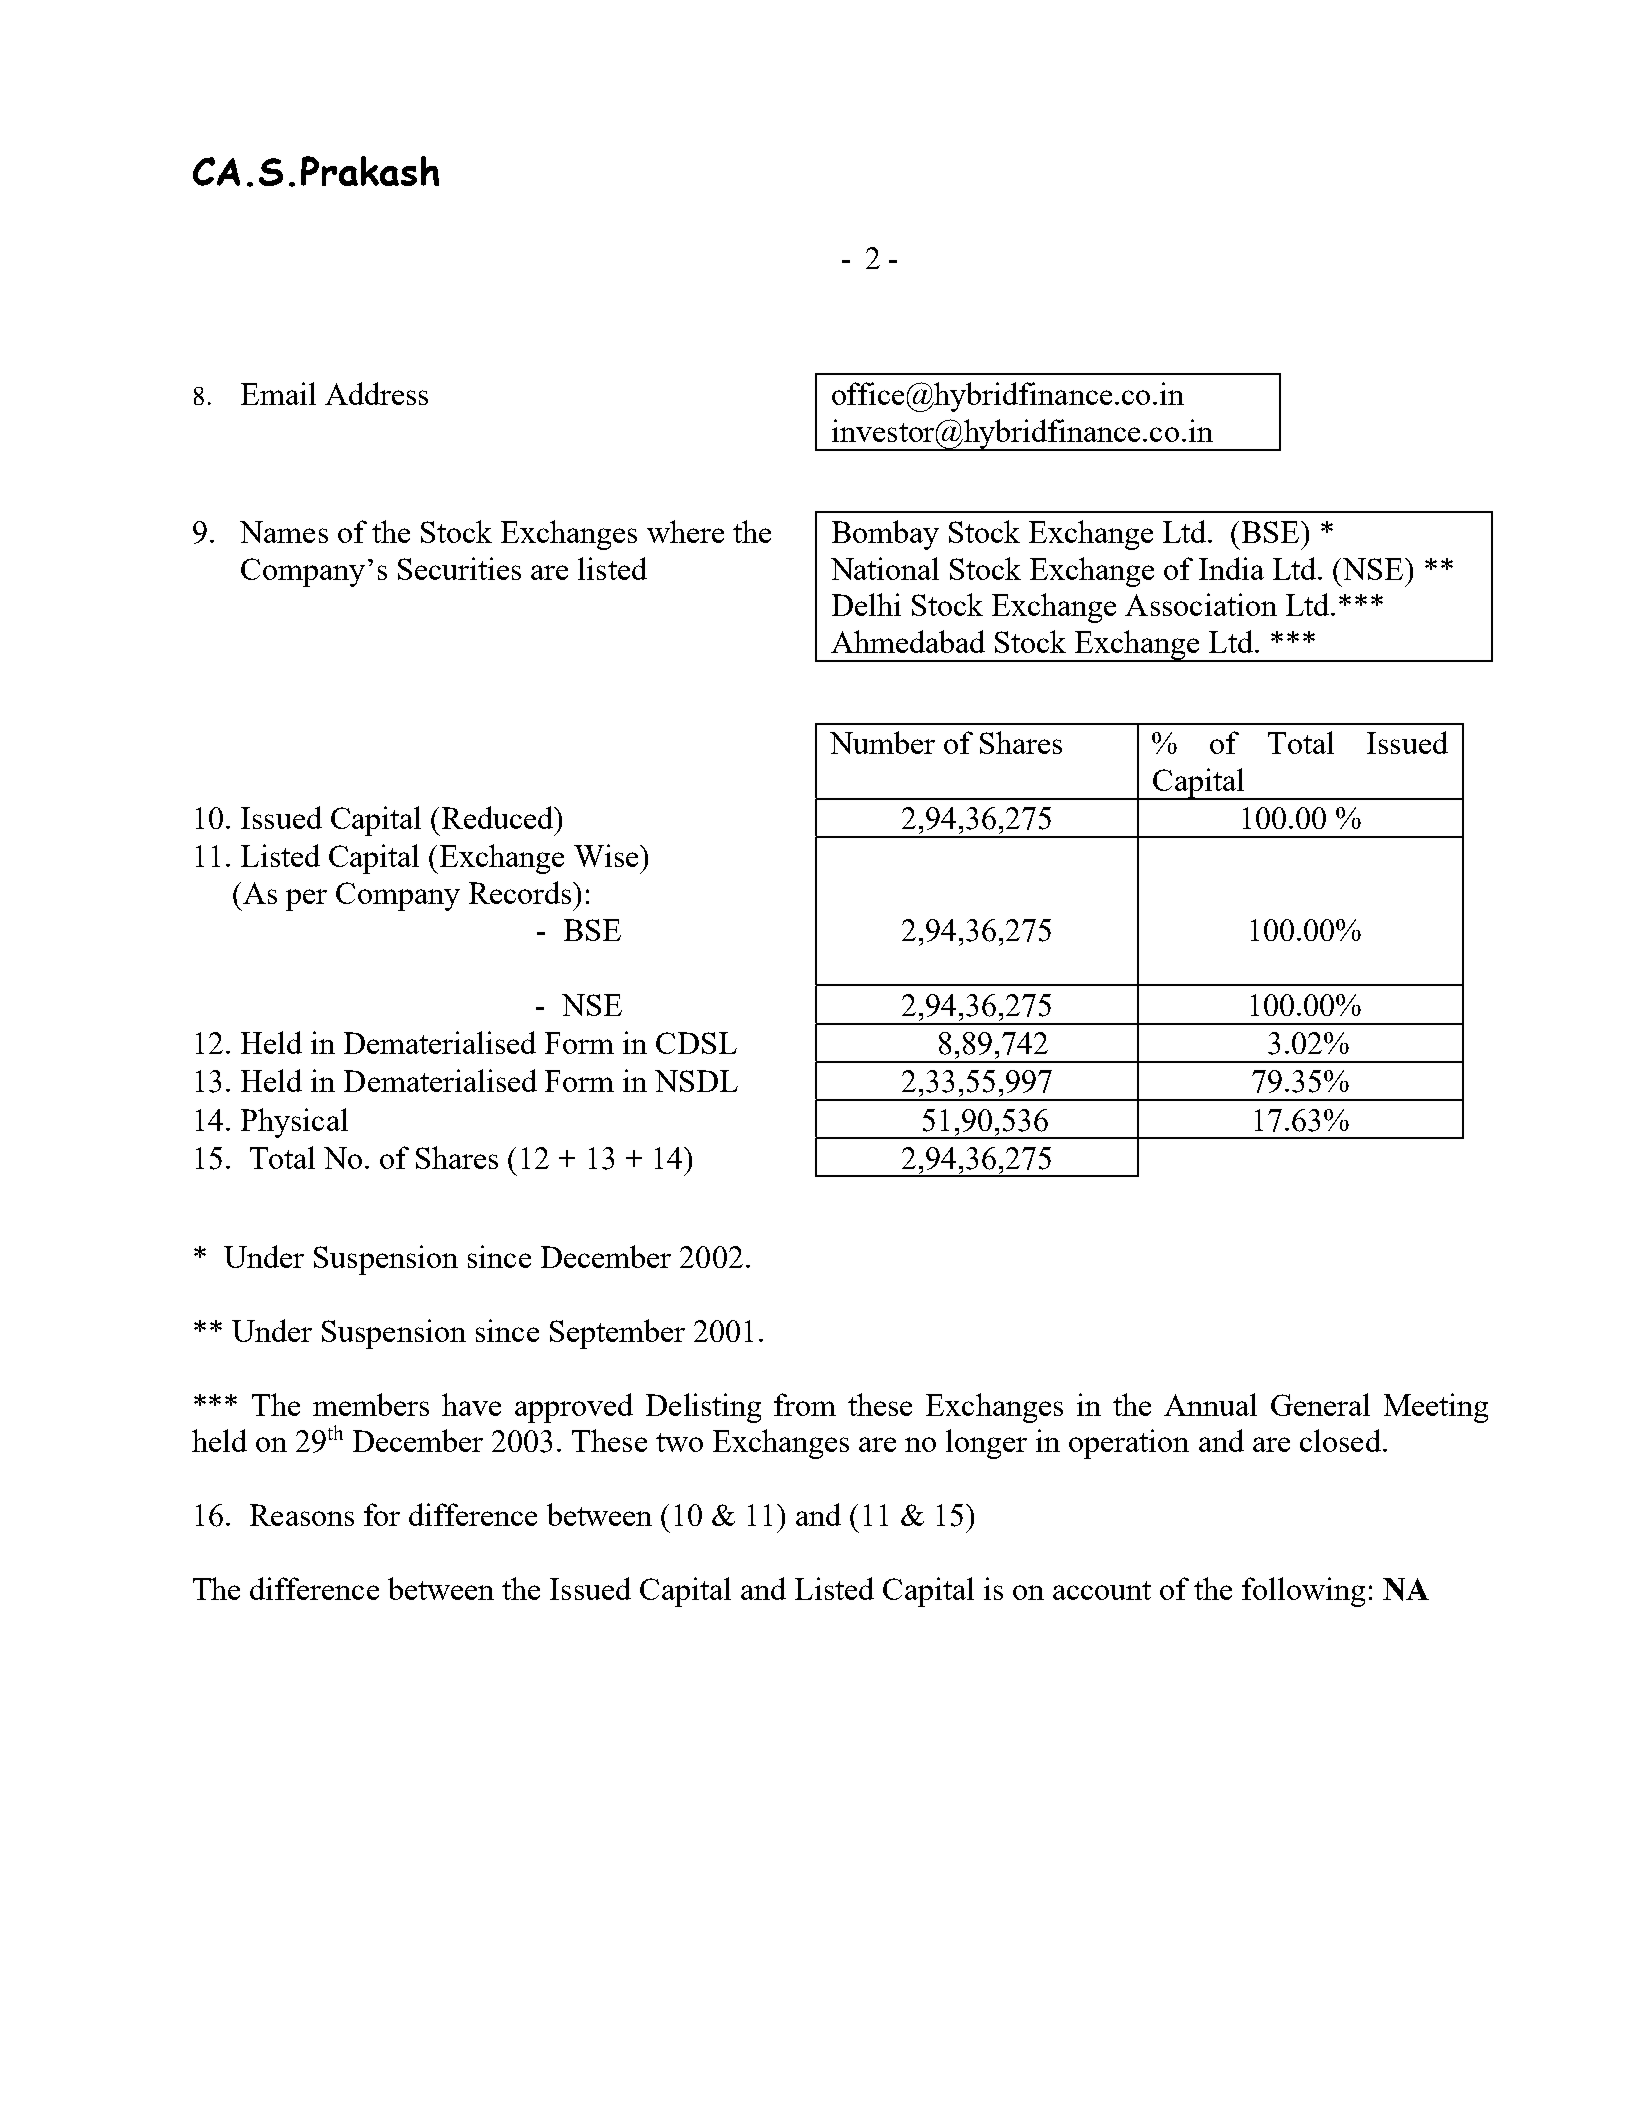  What do you see at coordinates (885, 535) in the image?
I see `Bombay` at bounding box center [885, 535].
